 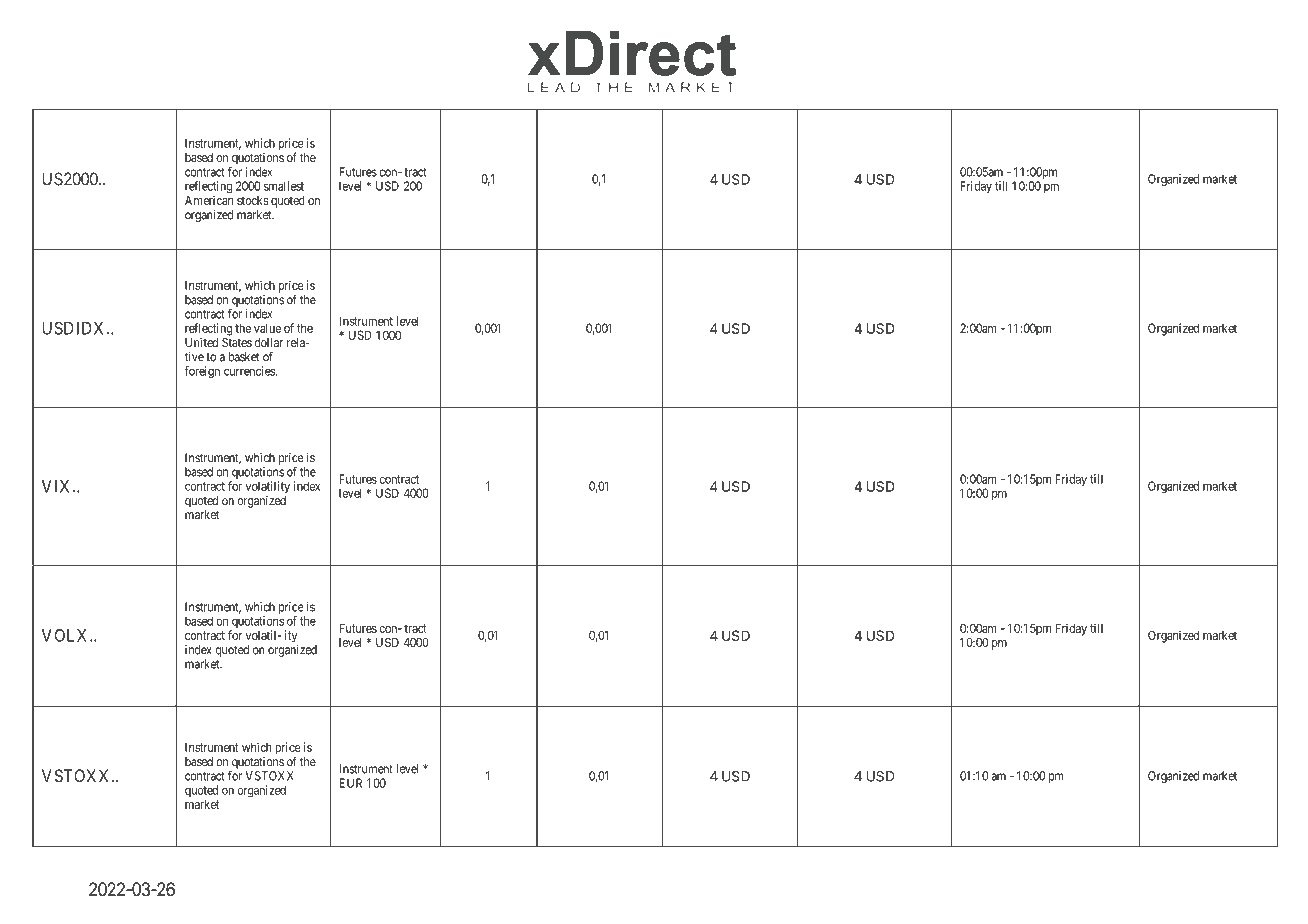 I want to click on value, so click(x=267, y=328).
